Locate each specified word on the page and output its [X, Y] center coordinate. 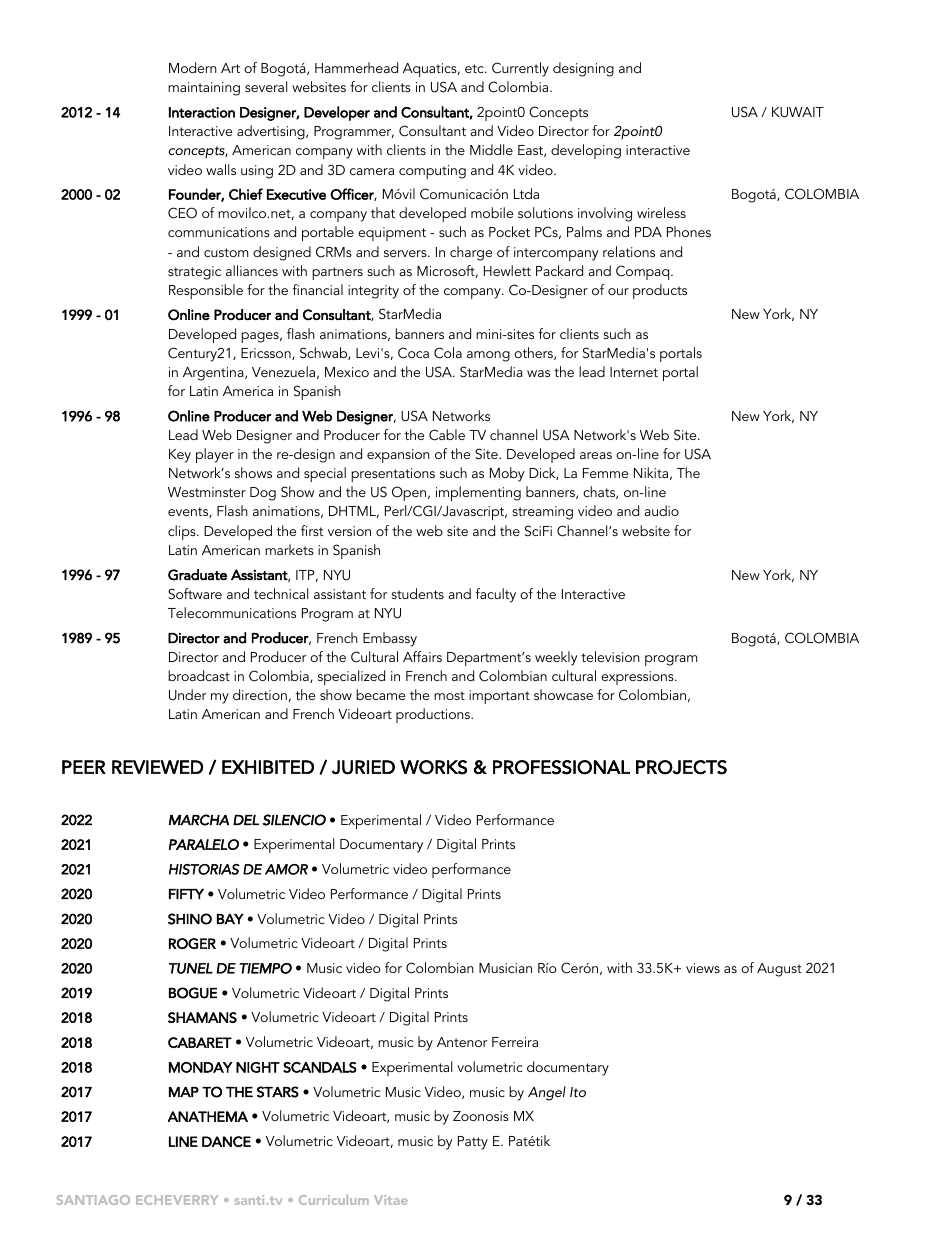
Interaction [202, 112]
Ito [578, 1092]
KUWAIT [798, 112]
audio [661, 510]
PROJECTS [681, 767]
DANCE [226, 1141]
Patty [473, 1143]
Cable [447, 435]
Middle [491, 149]
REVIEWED [157, 767]
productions [434, 715]
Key [180, 456]
